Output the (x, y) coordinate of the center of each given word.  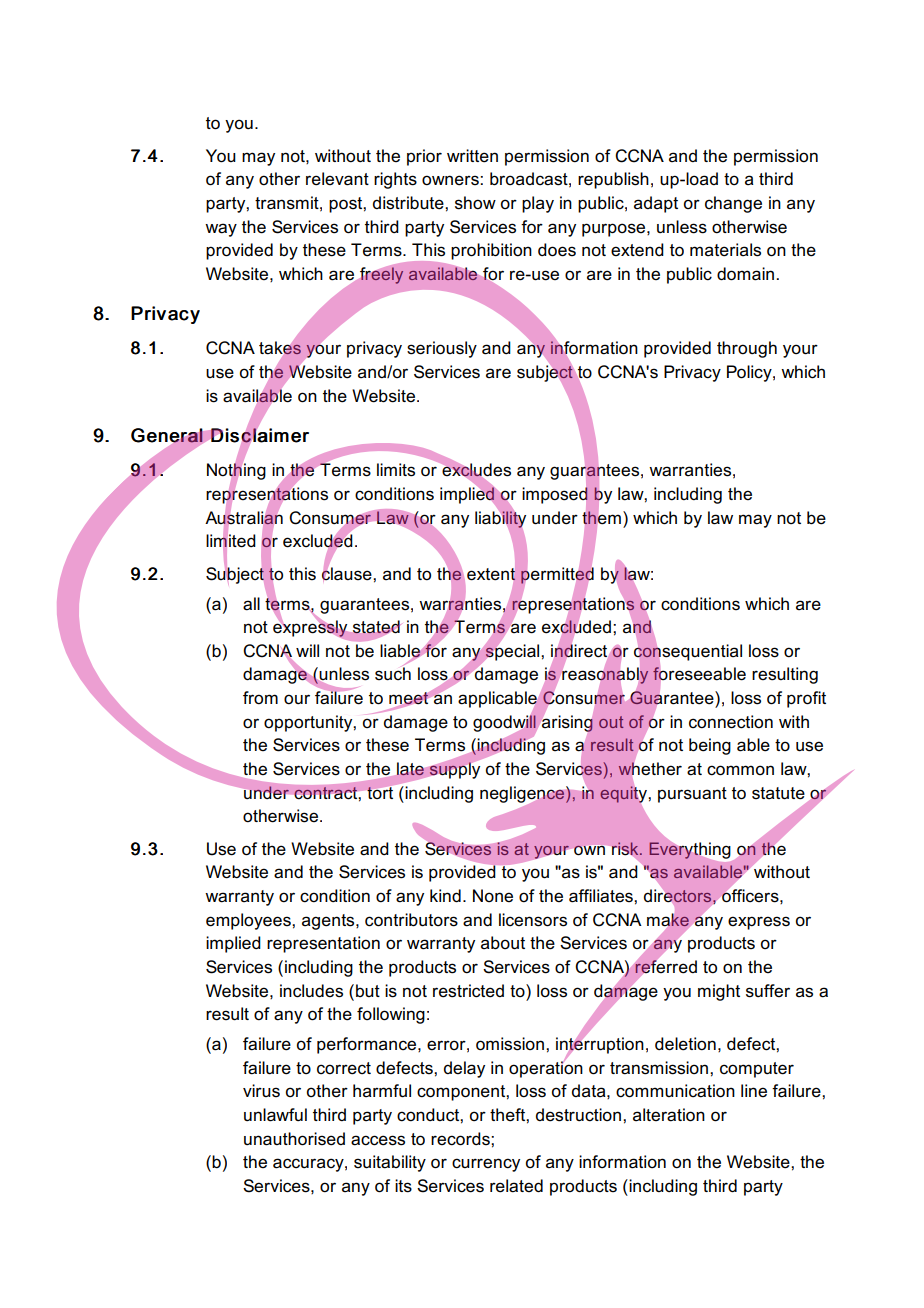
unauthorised (294, 1139)
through (747, 349)
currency (486, 1165)
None (493, 895)
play (538, 204)
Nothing (236, 472)
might (719, 992)
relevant (337, 179)
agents (329, 922)
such (393, 674)
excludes (475, 470)
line (754, 1090)
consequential (688, 652)
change (733, 204)
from (260, 698)
